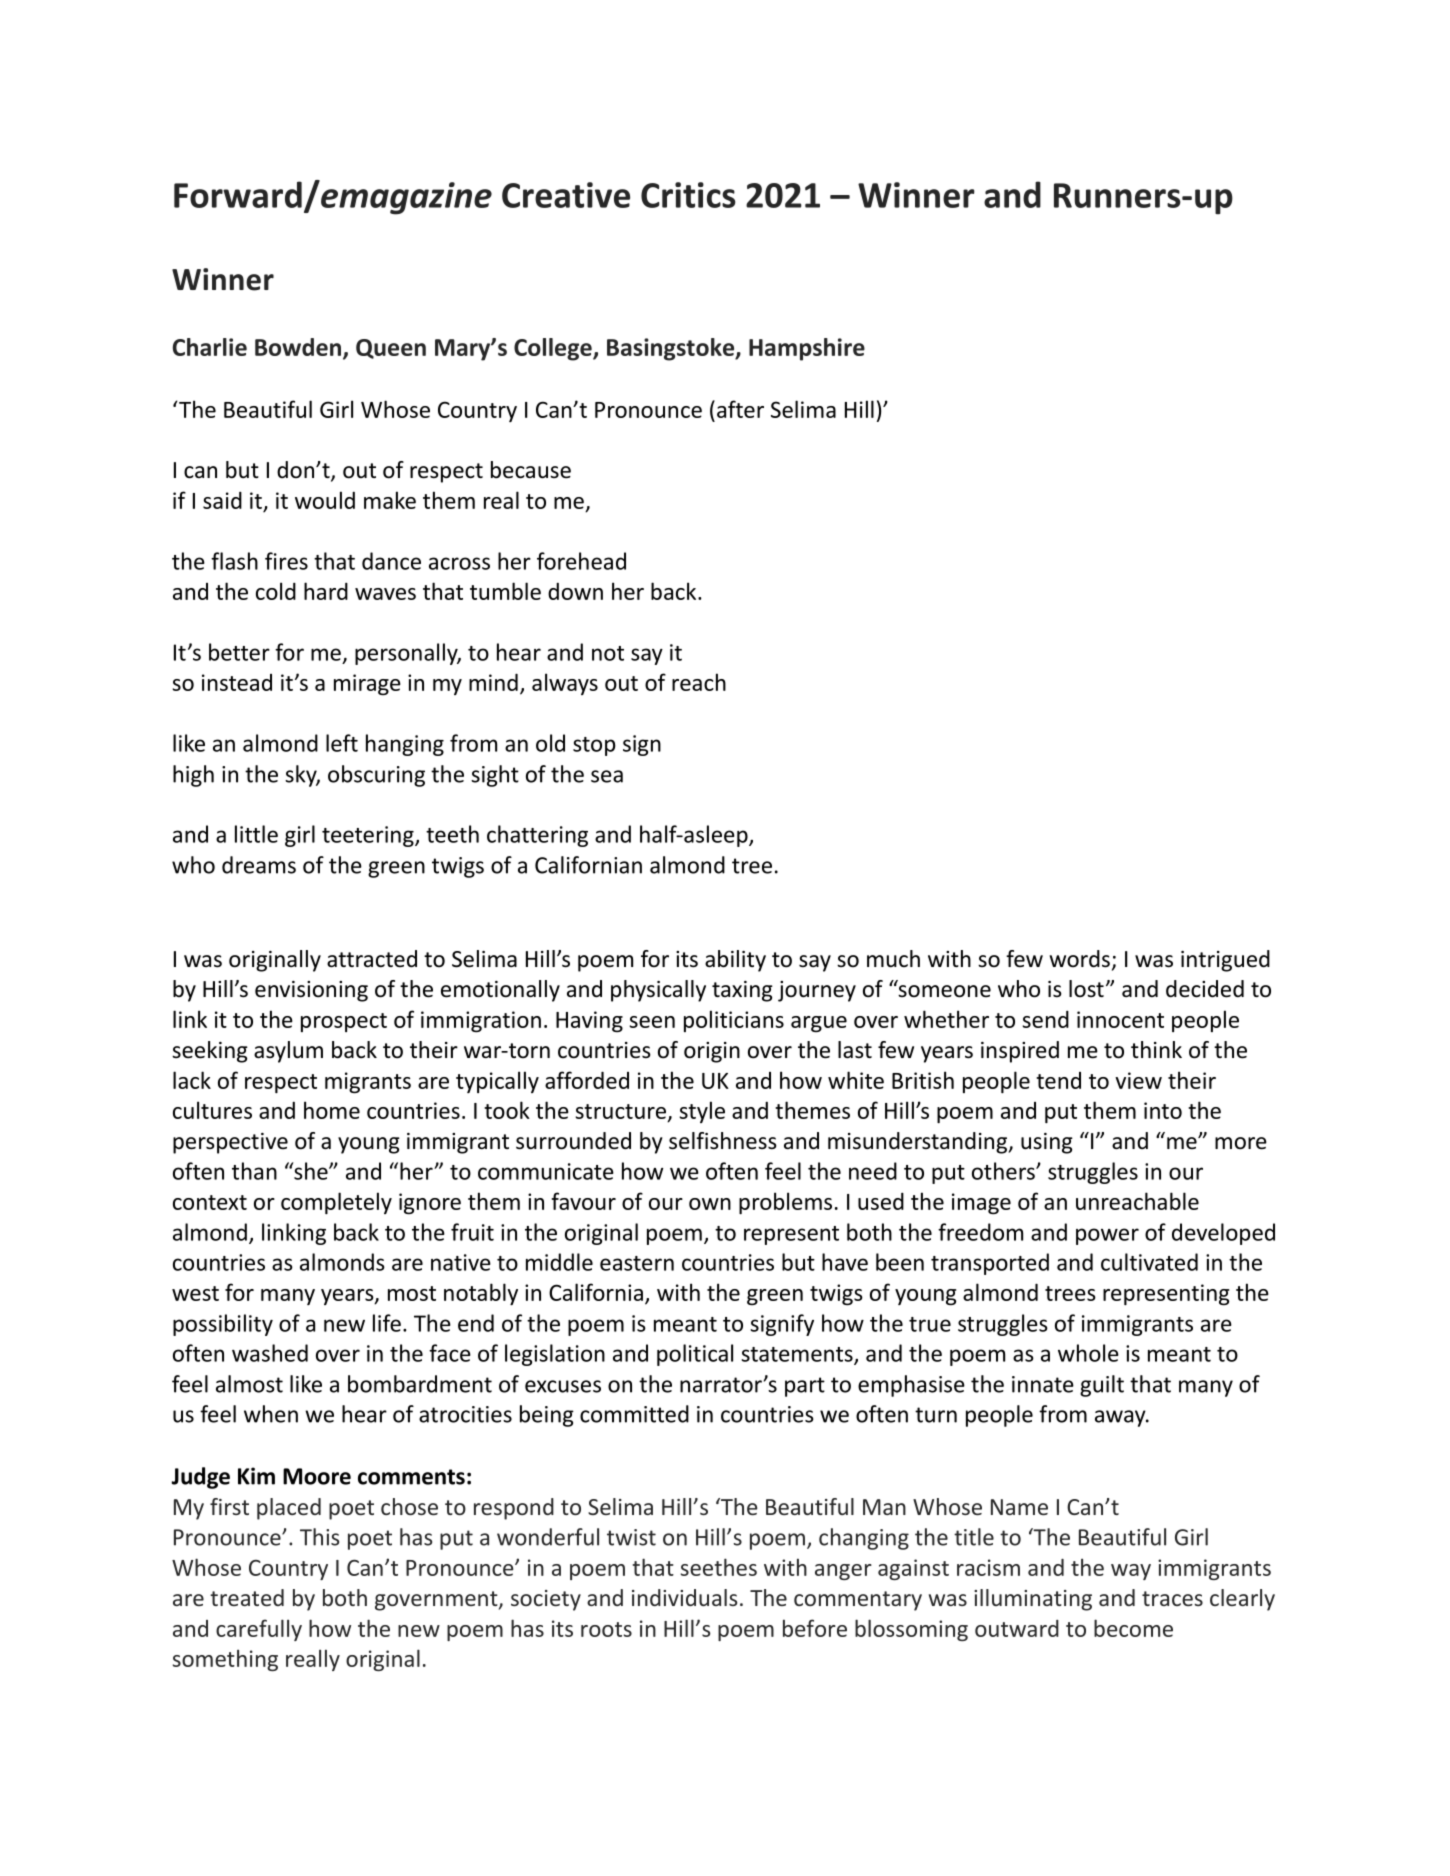 Image resolution: width=1450 pixels, height=1876 pixels. What do you see at coordinates (299, 348) in the screenshot?
I see `Bowden` at bounding box center [299, 348].
